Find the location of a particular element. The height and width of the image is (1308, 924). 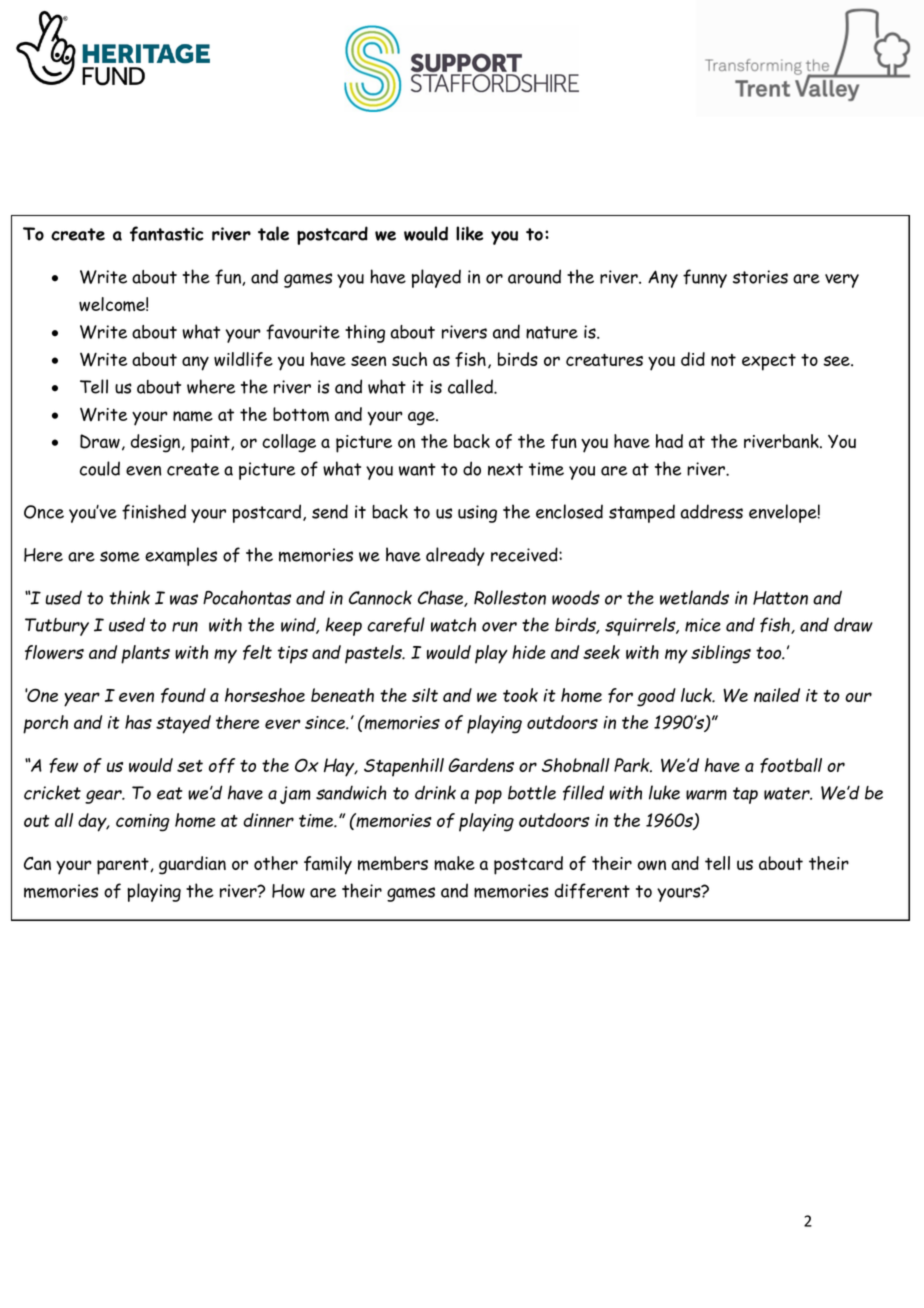

like is located at coordinates (469, 233).
